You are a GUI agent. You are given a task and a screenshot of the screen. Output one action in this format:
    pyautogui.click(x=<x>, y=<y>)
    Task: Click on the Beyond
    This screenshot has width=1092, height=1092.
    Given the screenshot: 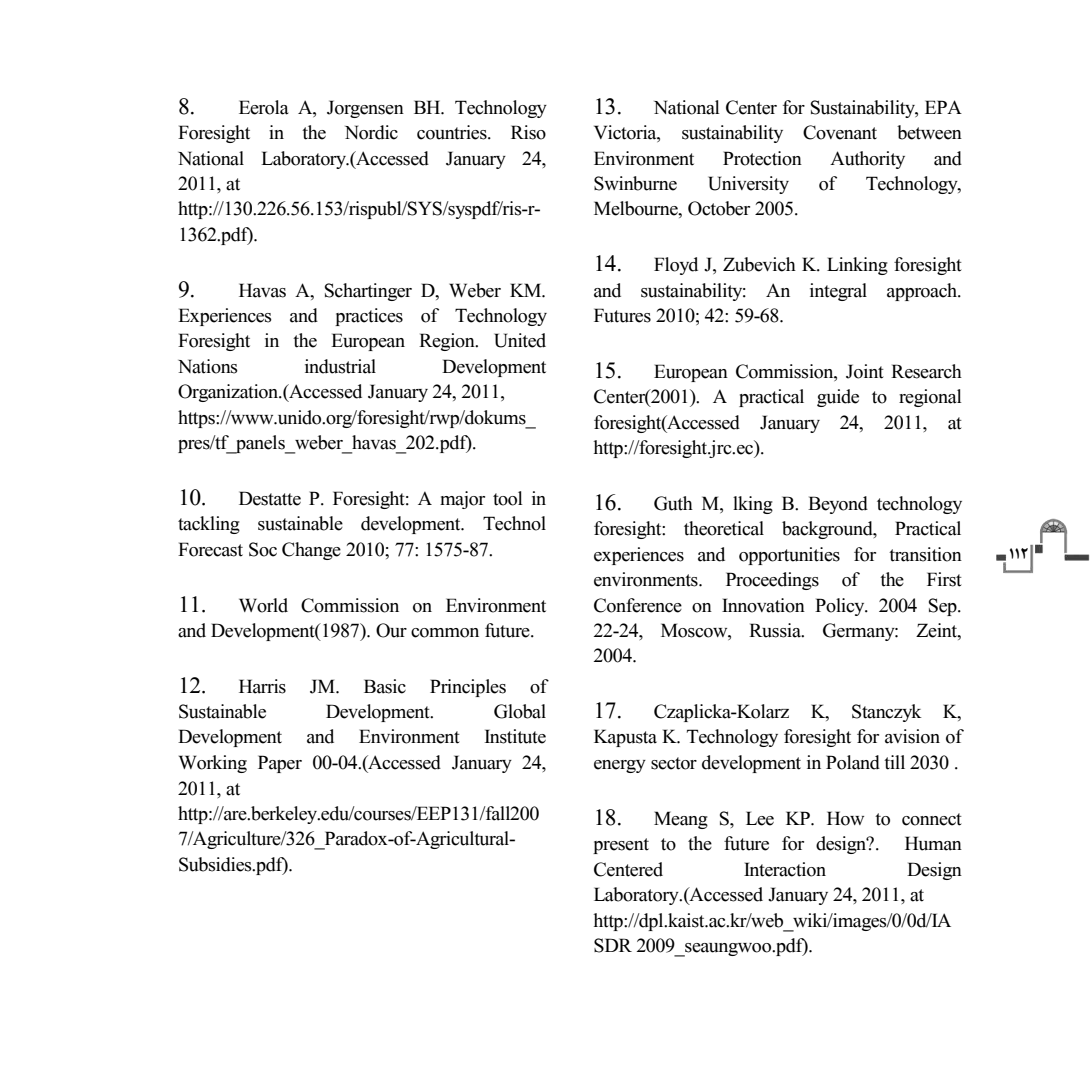 What is the action you would take?
    pyautogui.click(x=838, y=505)
